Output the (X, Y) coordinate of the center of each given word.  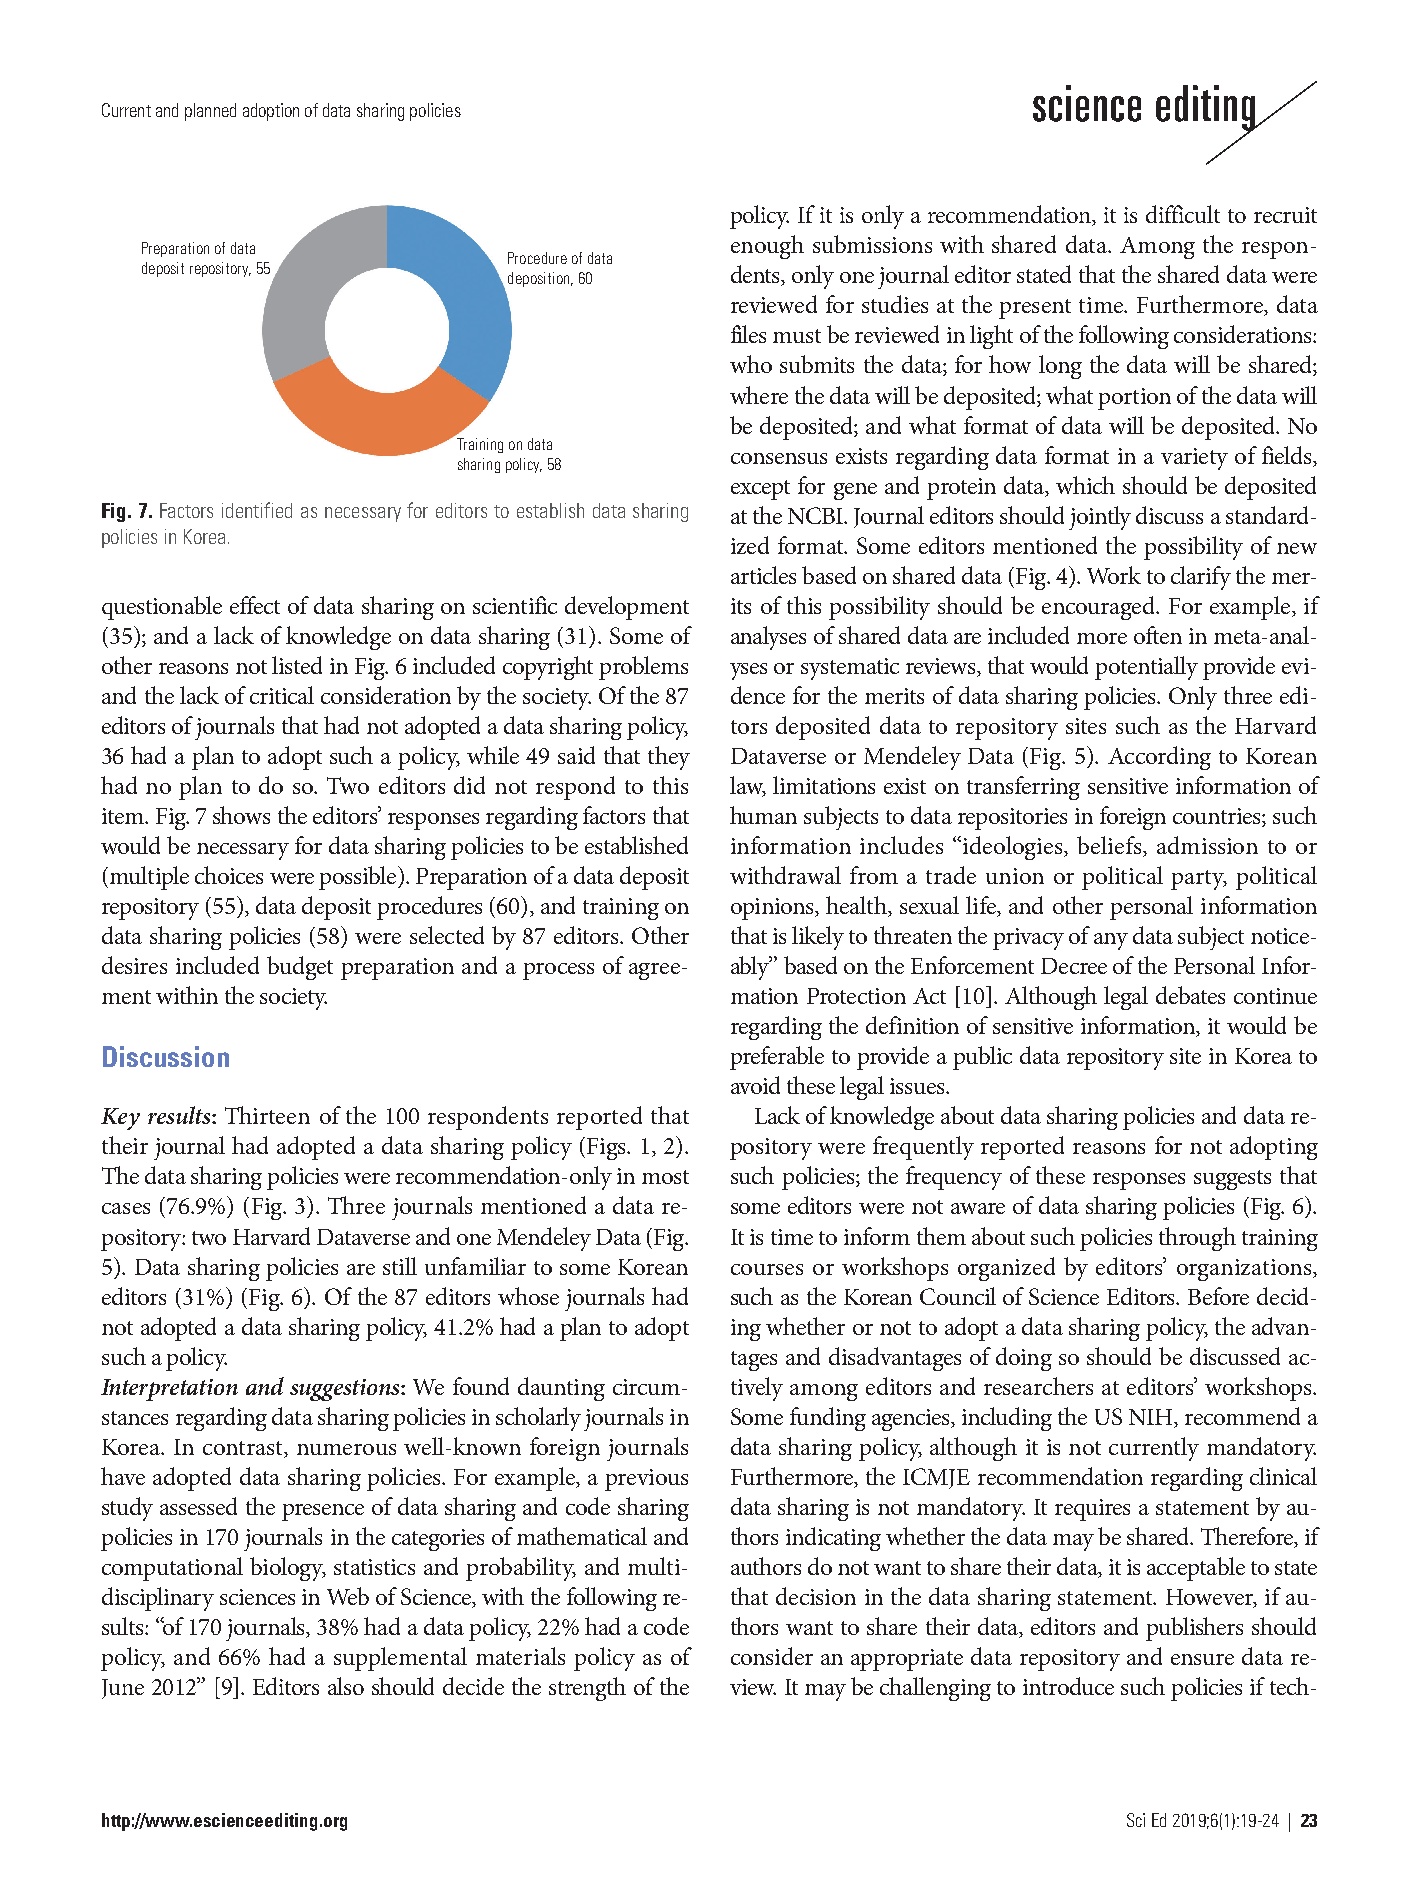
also (346, 1686)
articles (763, 575)
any (1111, 941)
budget (300, 968)
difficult (1183, 214)
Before (1218, 1296)
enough (767, 247)
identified (257, 510)
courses (767, 1269)
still (400, 1266)
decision (816, 1596)
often (1158, 635)
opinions (773, 909)
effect (255, 605)
